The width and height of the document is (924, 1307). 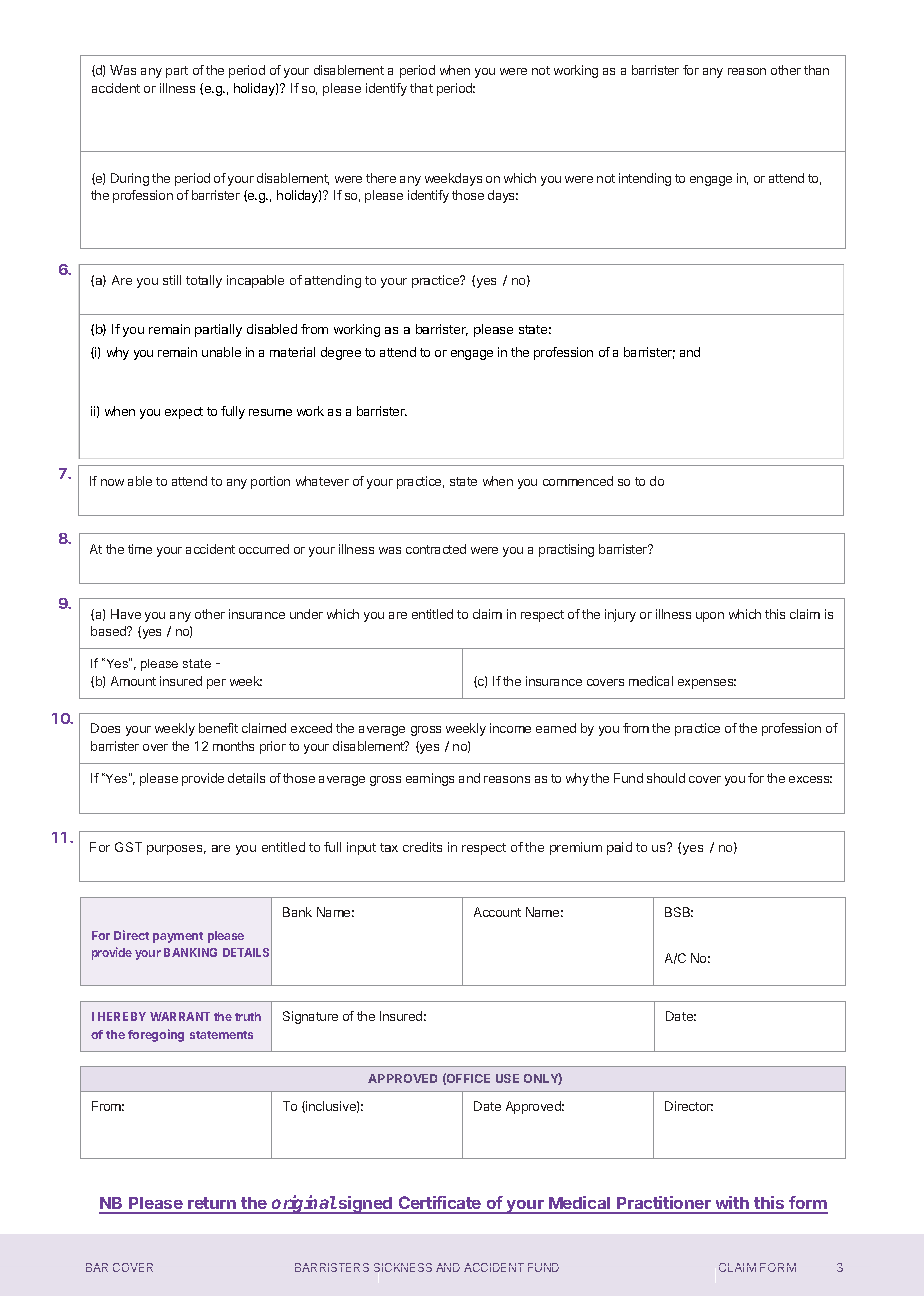 What do you see at coordinates (130, 179) in the document?
I see `During` at bounding box center [130, 179].
